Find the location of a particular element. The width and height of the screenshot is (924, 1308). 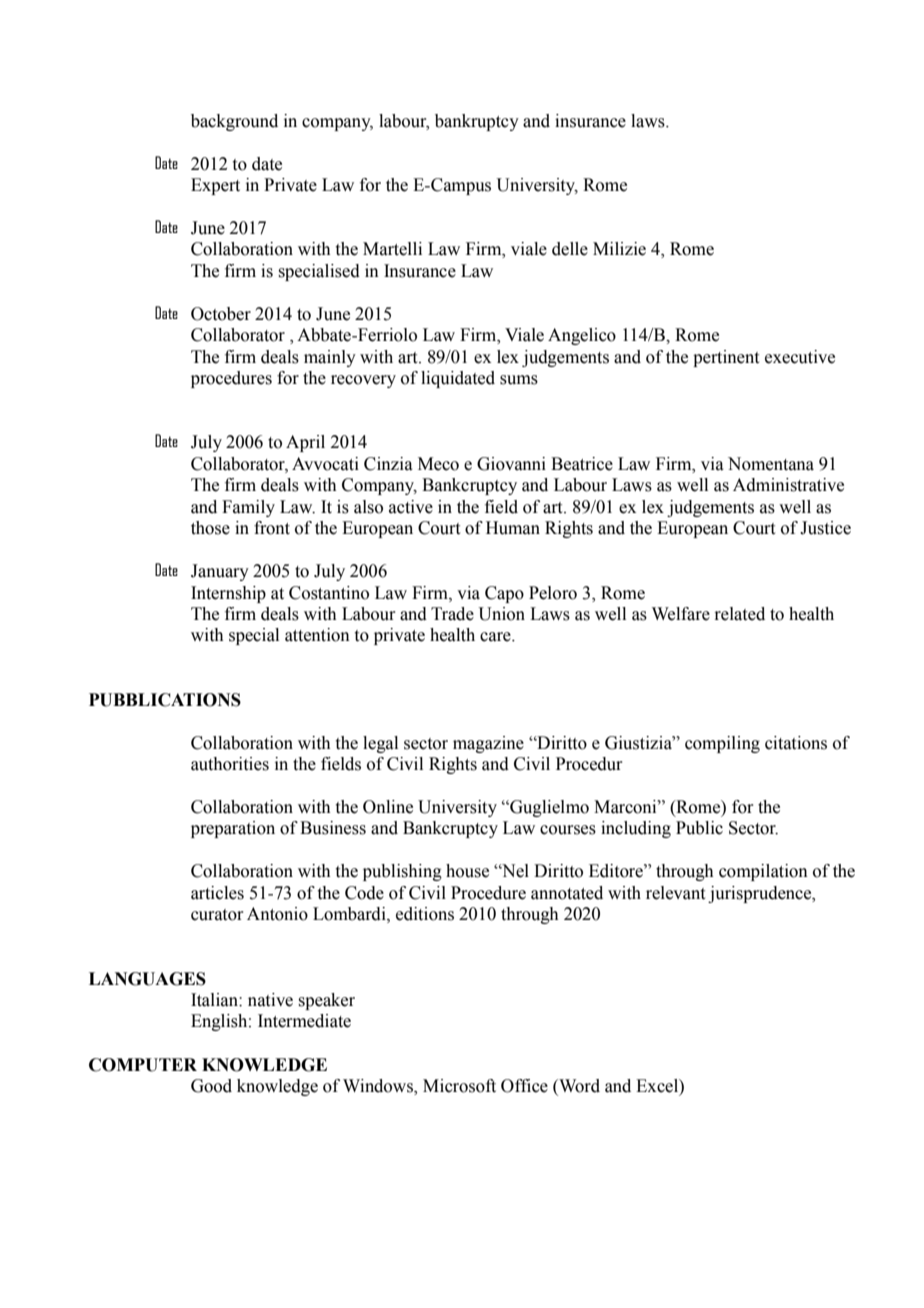

Internship is located at coordinates (228, 594).
